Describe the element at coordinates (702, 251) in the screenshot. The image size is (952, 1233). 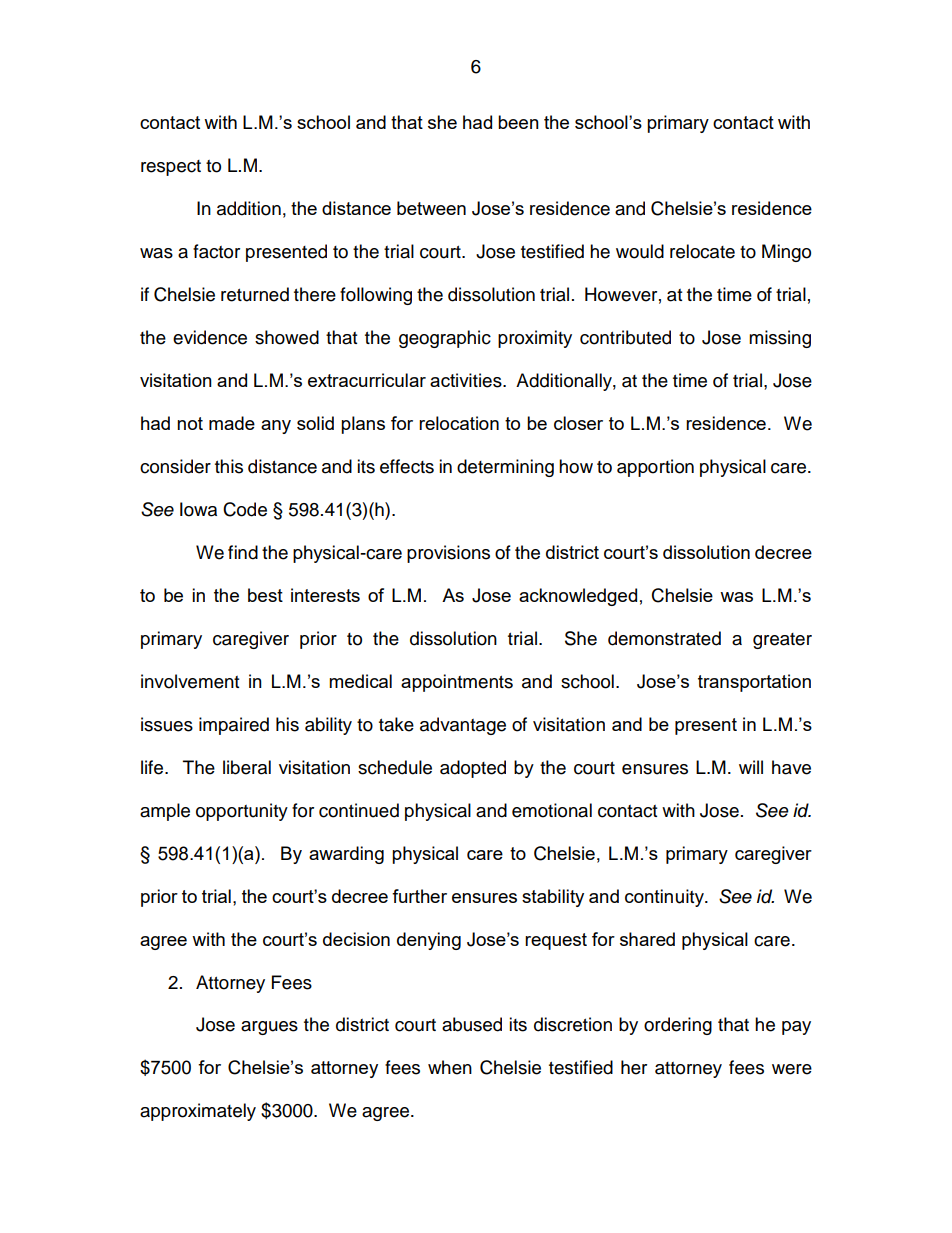
I see `relocate` at that location.
